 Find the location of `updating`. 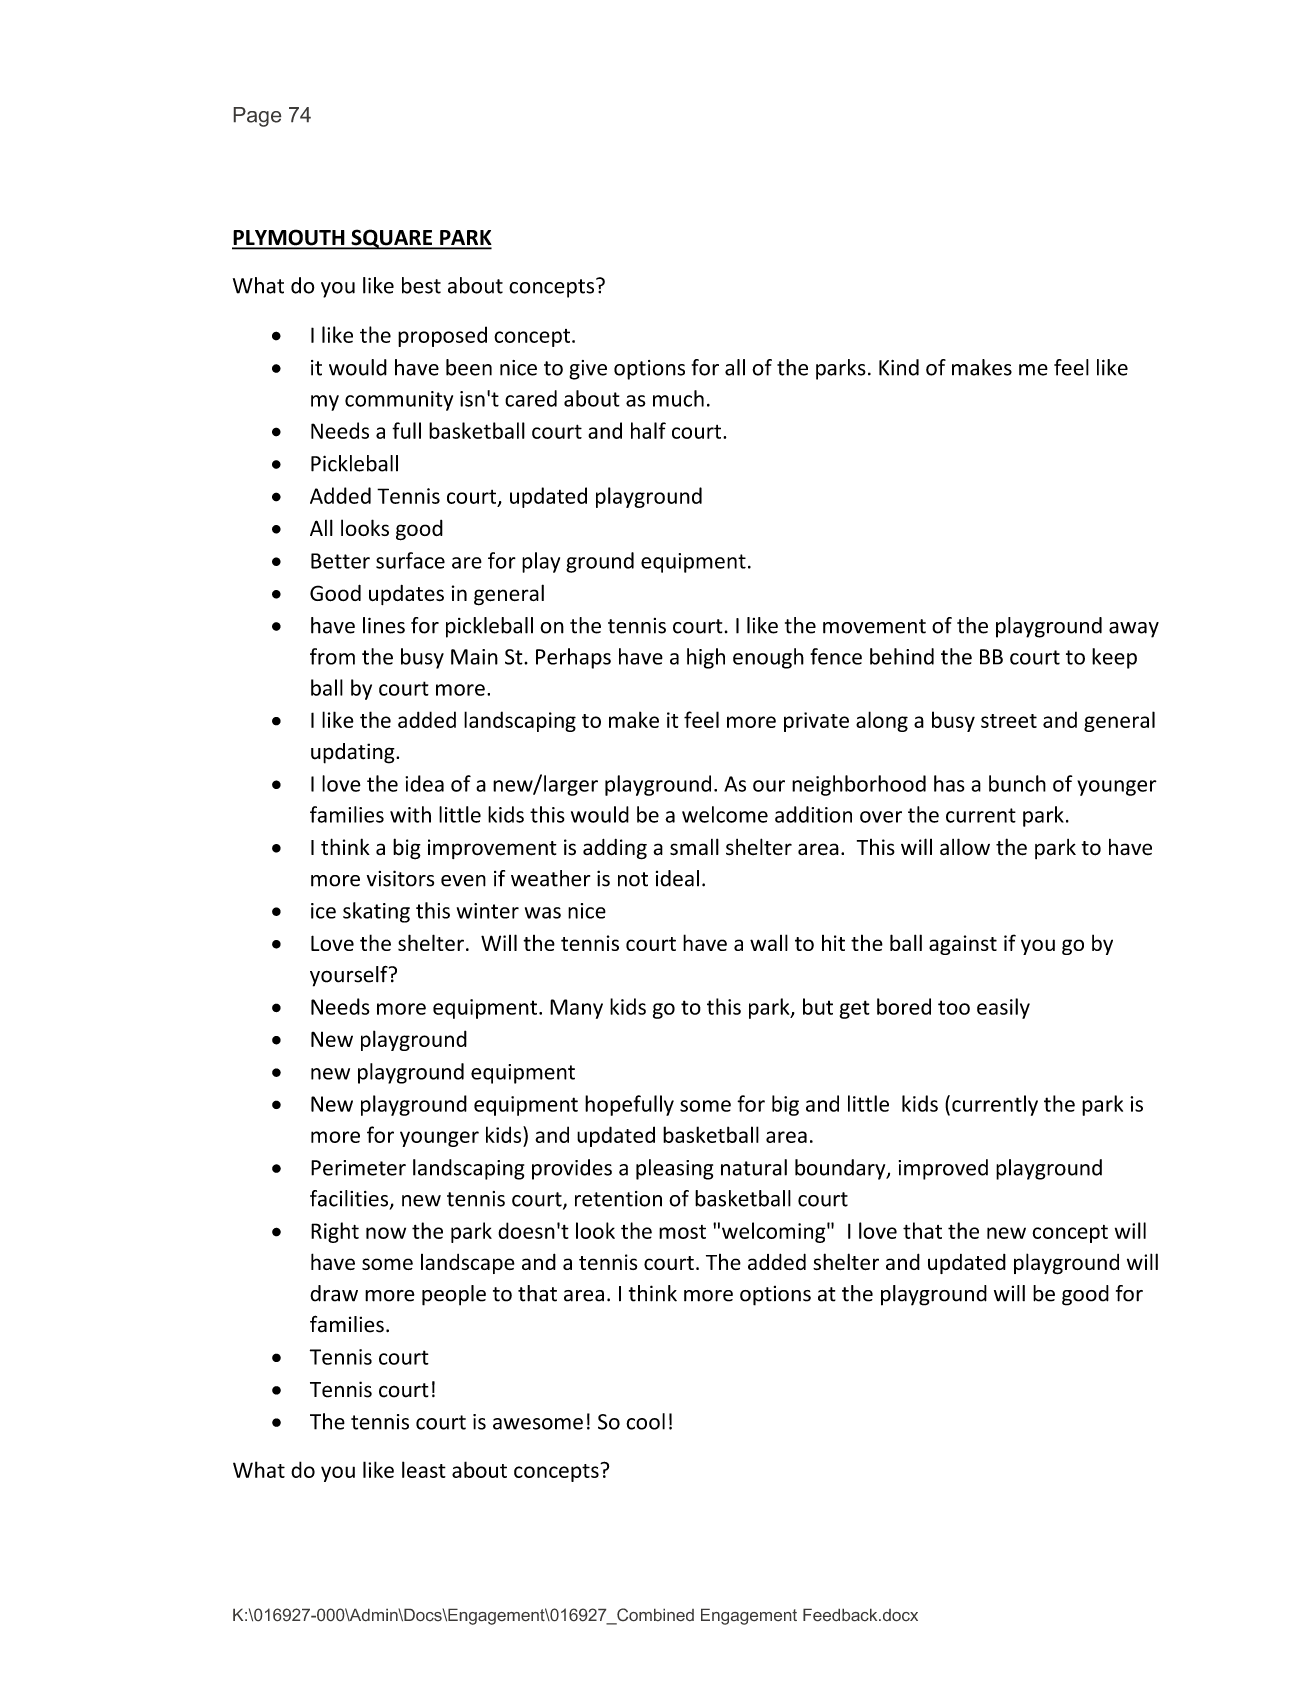

updating is located at coordinates (354, 753).
